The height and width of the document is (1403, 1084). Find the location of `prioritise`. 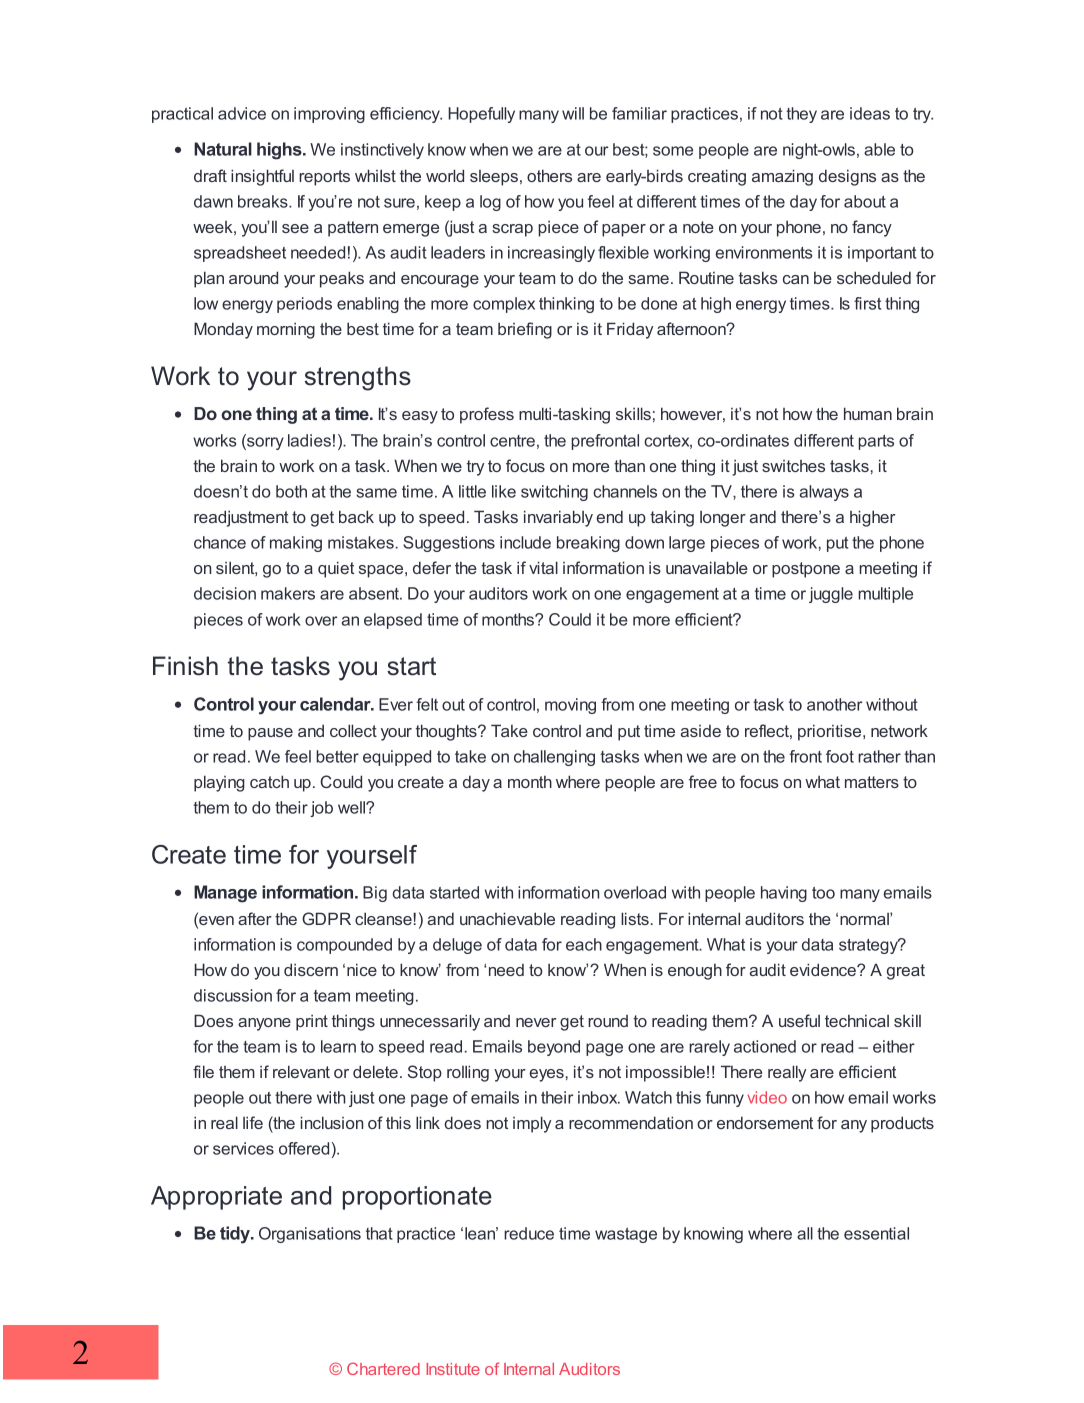

prioritise is located at coordinates (831, 732).
